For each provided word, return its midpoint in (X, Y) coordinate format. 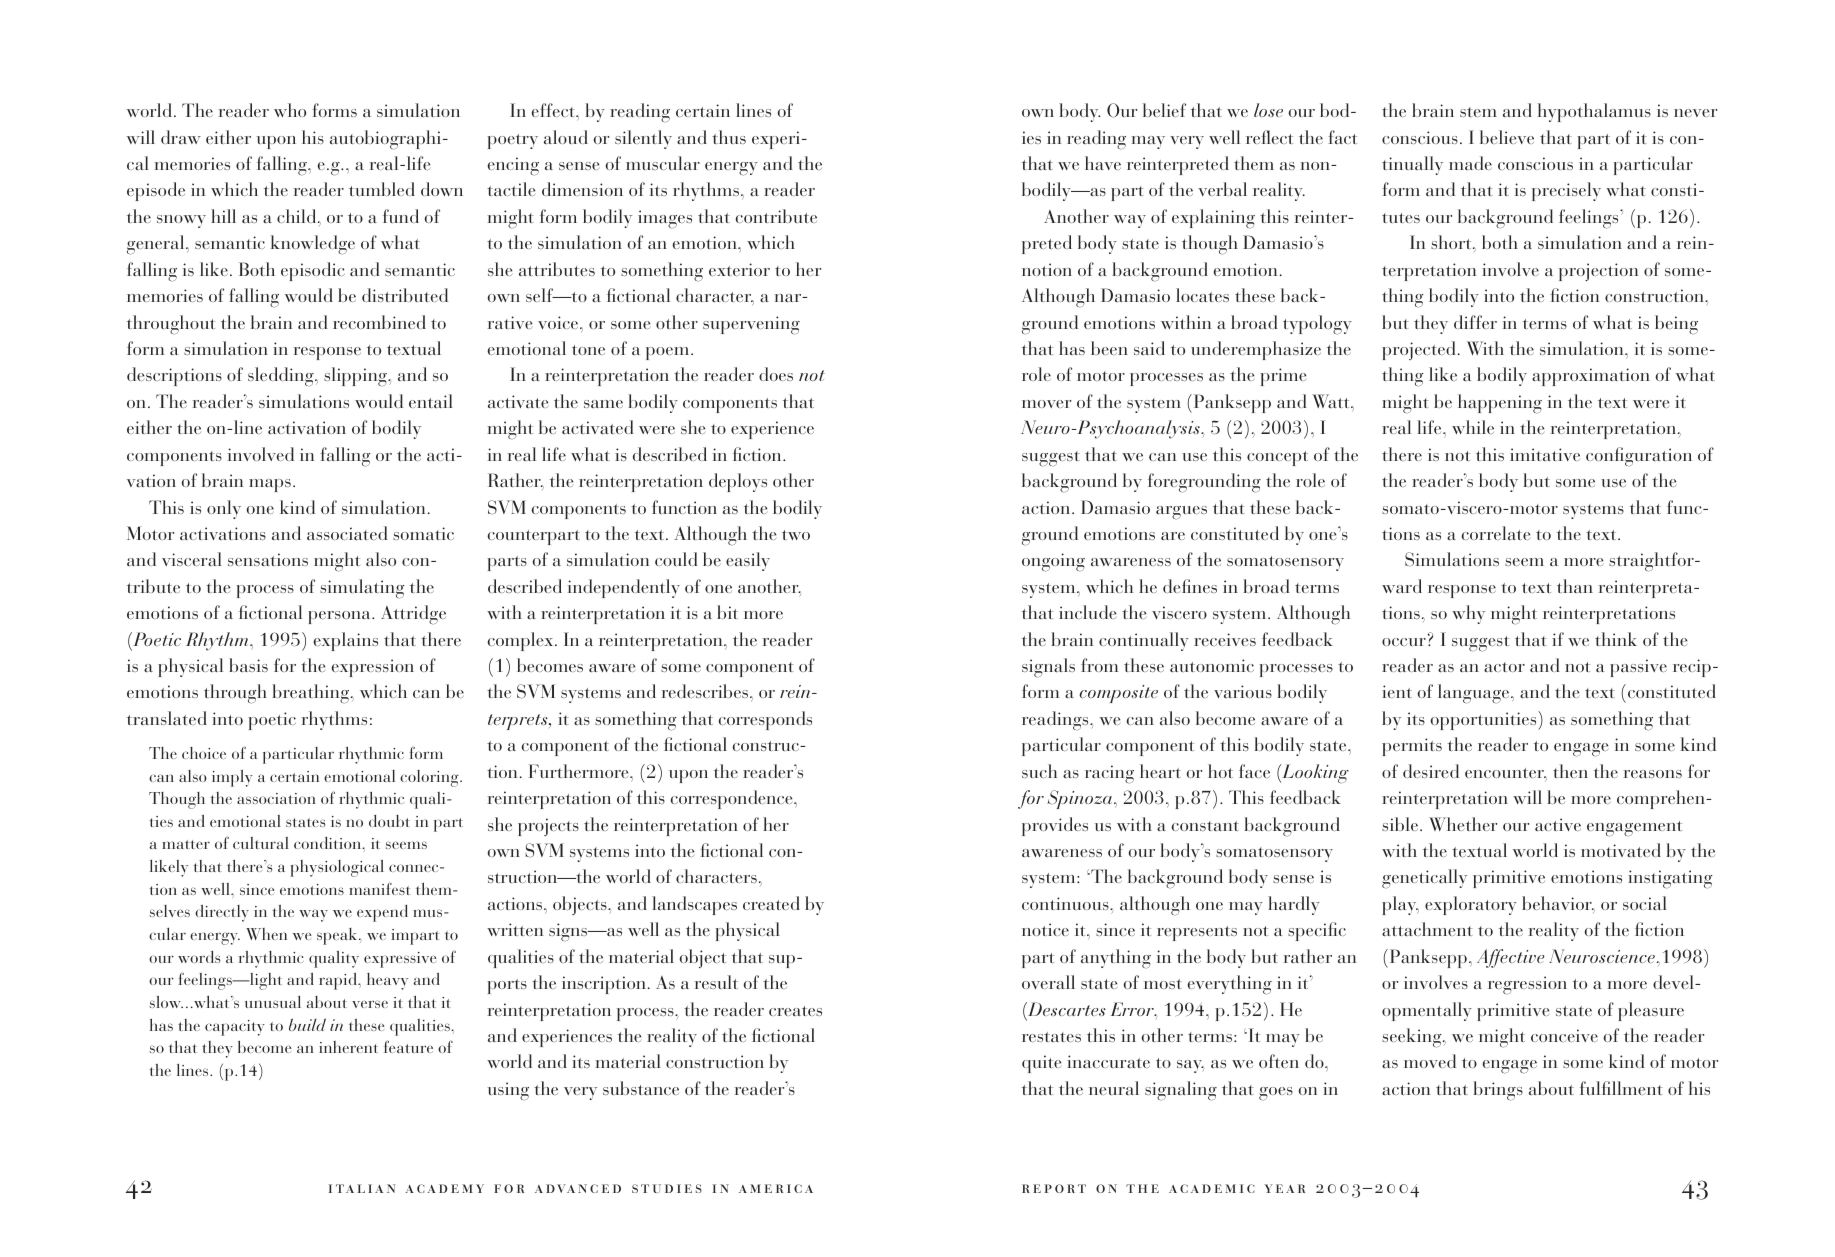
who (290, 110)
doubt (389, 821)
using (508, 1091)
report (1054, 1188)
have (1103, 163)
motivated (1621, 850)
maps (270, 485)
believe (1507, 137)
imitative (1545, 454)
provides (1055, 826)
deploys (738, 482)
